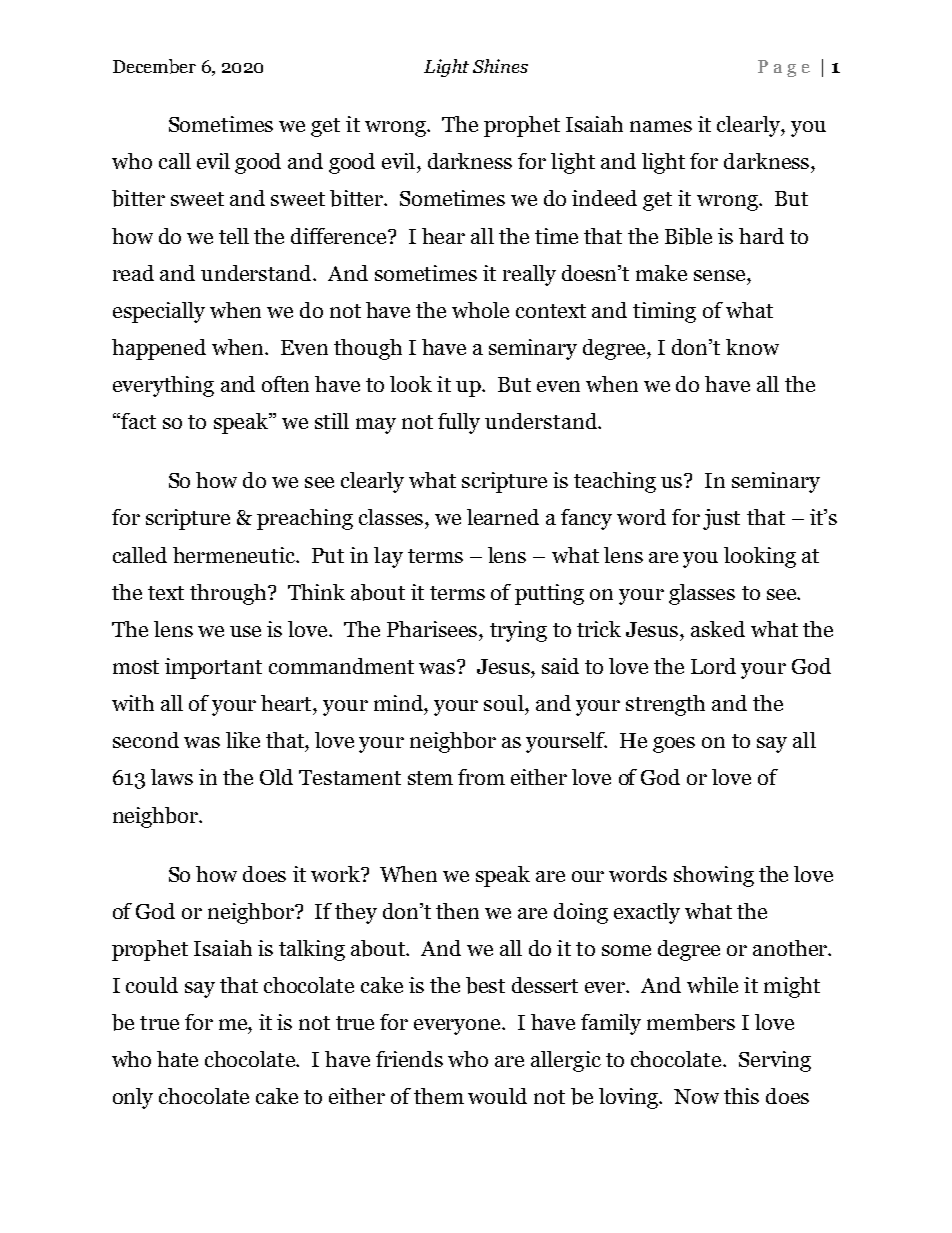 The height and width of the screenshot is (1233, 952). What do you see at coordinates (714, 876) in the screenshot?
I see `showing` at bounding box center [714, 876].
